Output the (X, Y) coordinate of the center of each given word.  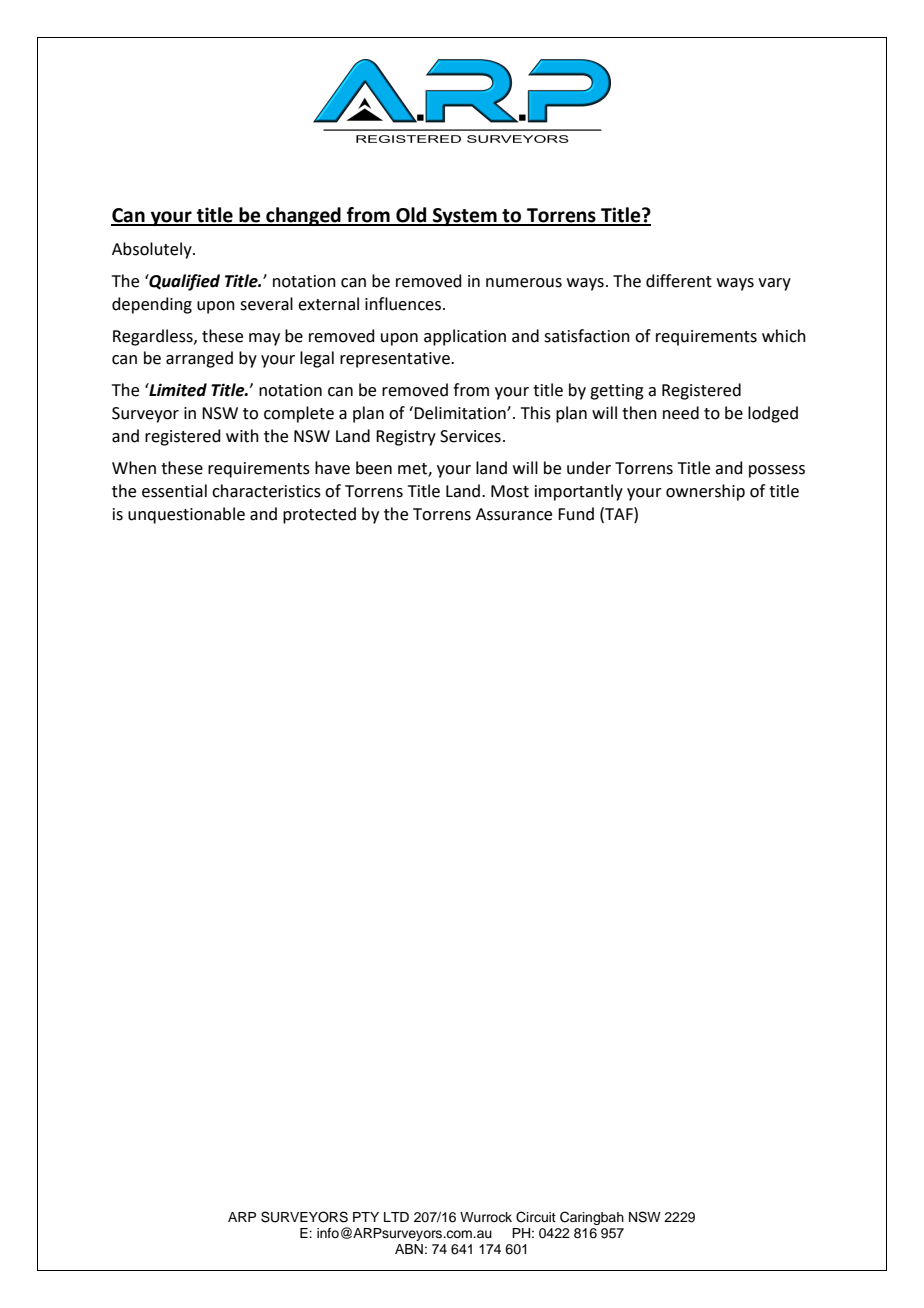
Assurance (514, 514)
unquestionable (186, 515)
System (465, 217)
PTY (366, 1217)
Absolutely (153, 250)
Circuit (536, 1217)
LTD (396, 1217)
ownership (705, 492)
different (679, 281)
